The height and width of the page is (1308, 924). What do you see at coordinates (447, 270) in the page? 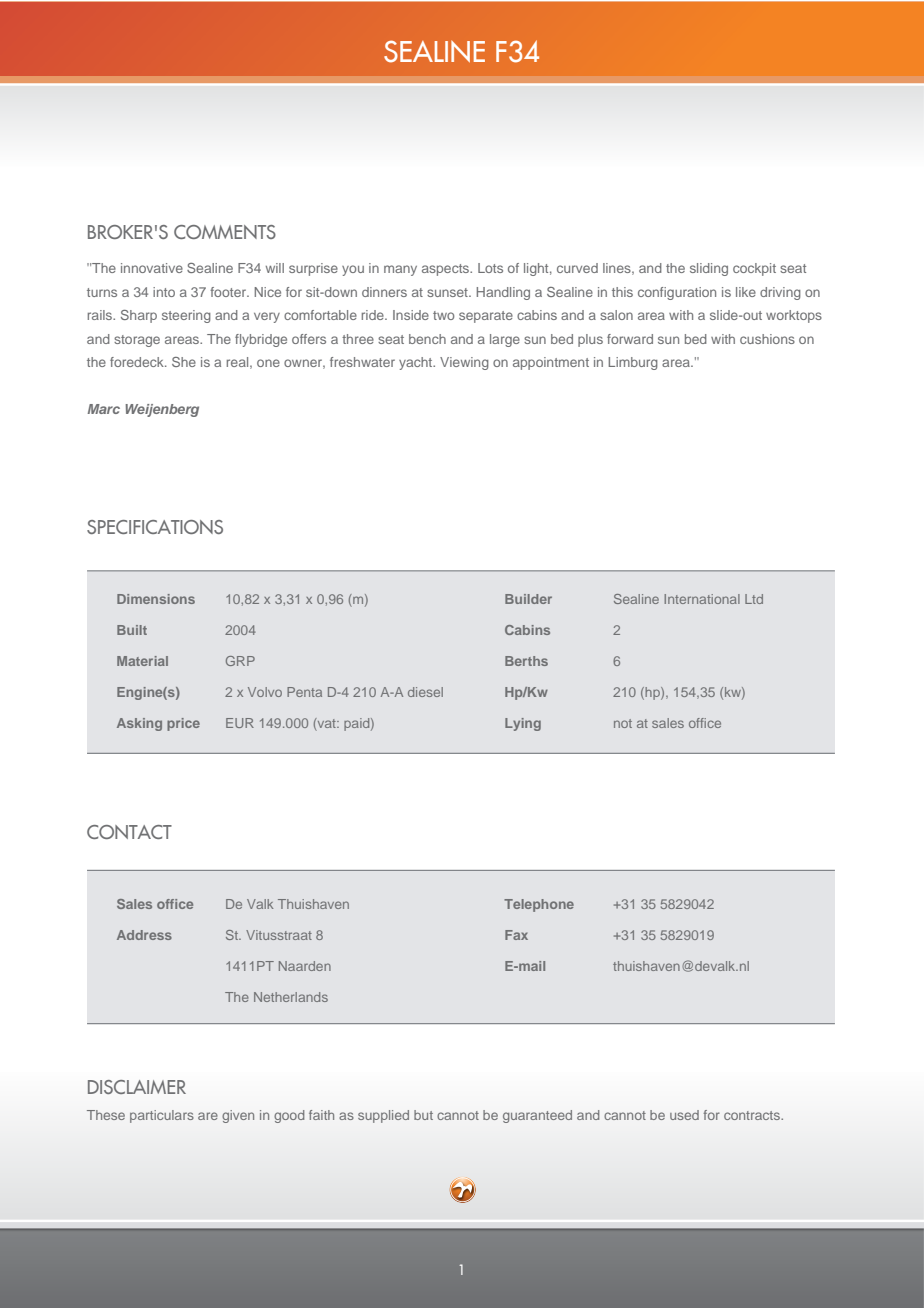
I see `aspects` at bounding box center [447, 270].
